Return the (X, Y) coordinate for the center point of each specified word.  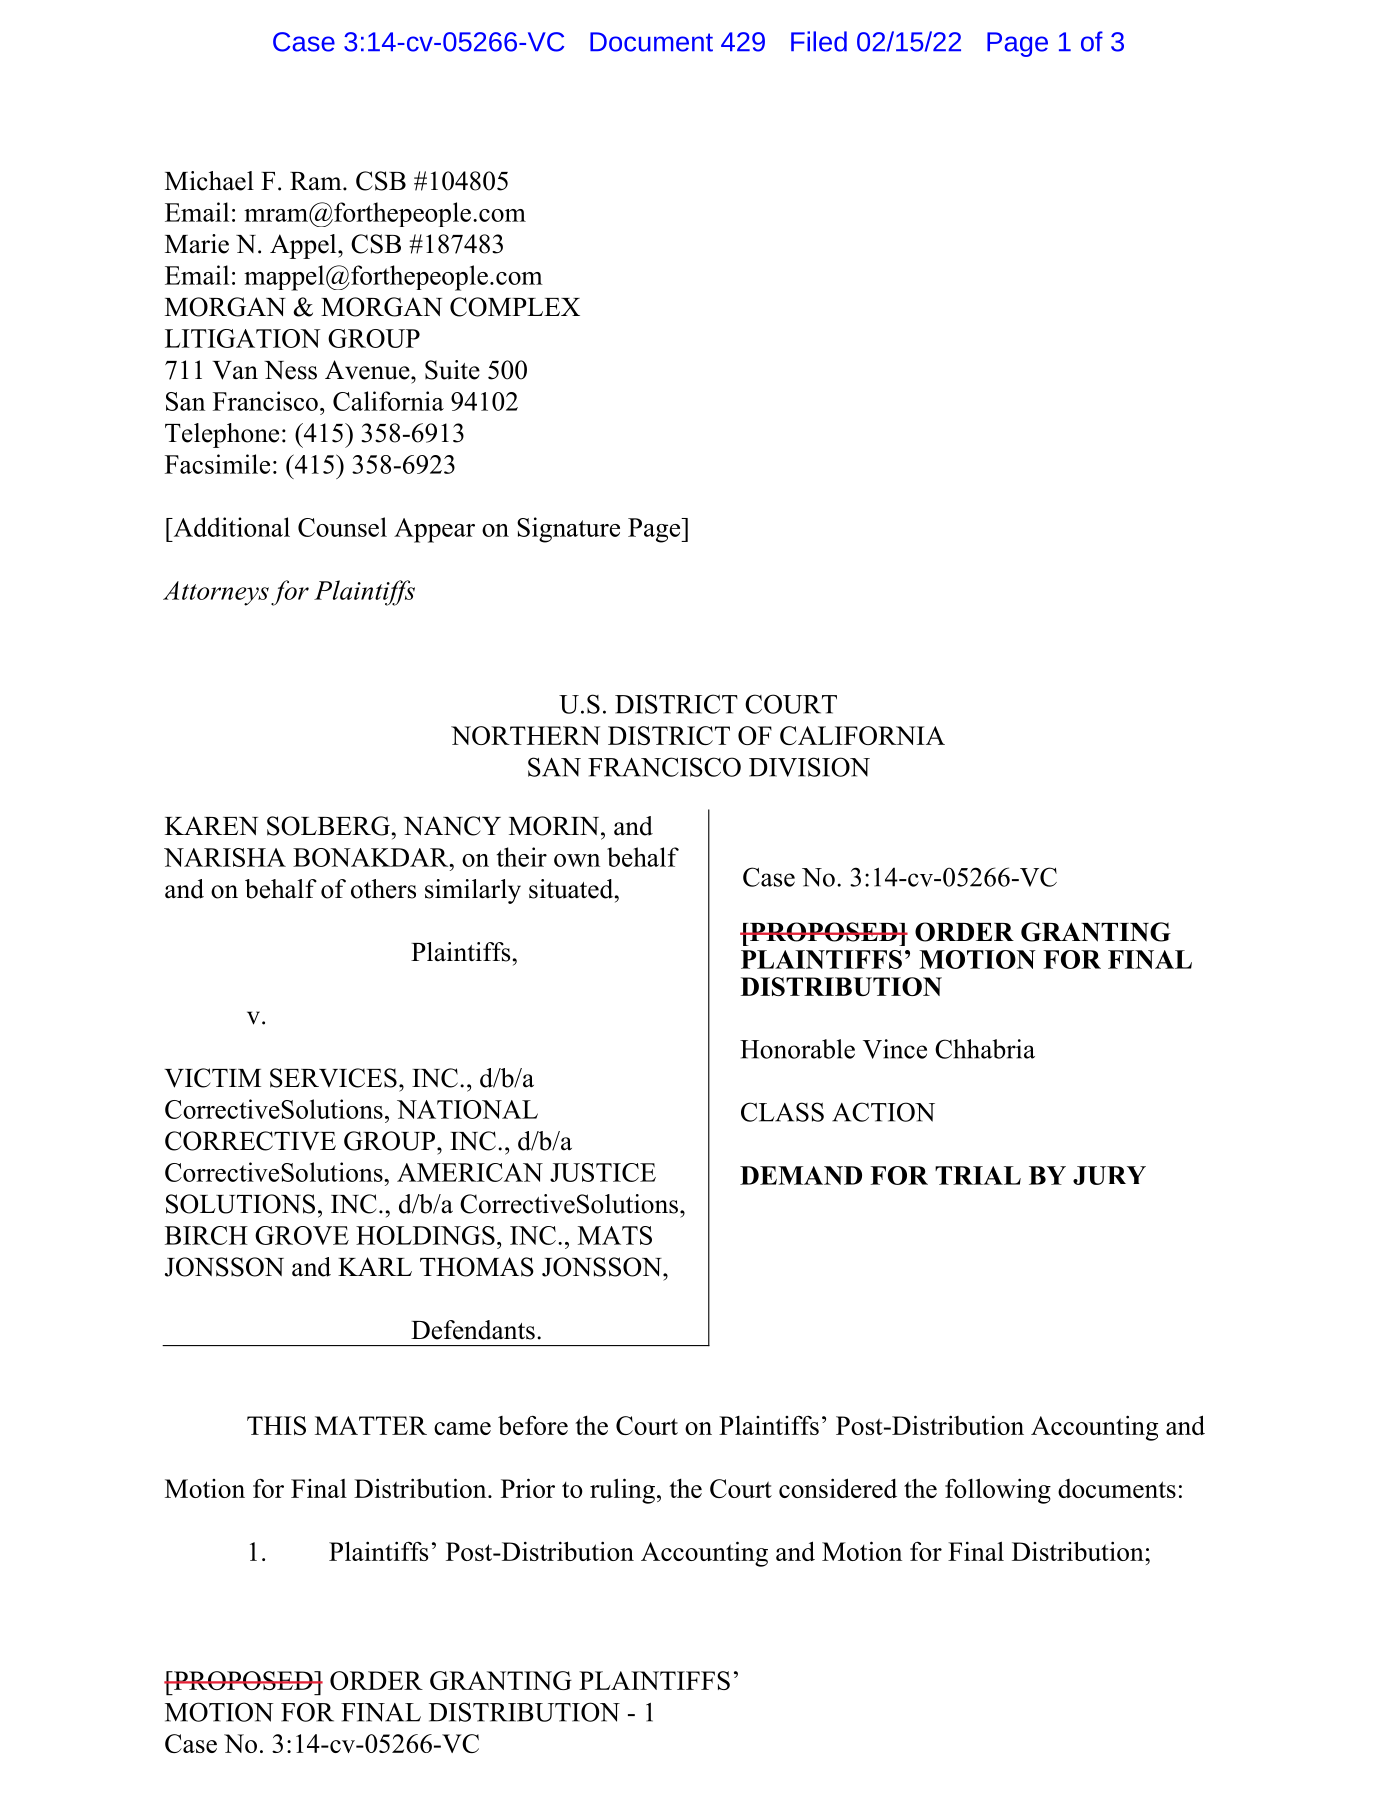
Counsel (342, 527)
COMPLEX (515, 307)
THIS (276, 1425)
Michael (209, 181)
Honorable (797, 1049)
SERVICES (333, 1078)
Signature (568, 530)
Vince (895, 1049)
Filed (819, 41)
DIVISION (809, 767)
